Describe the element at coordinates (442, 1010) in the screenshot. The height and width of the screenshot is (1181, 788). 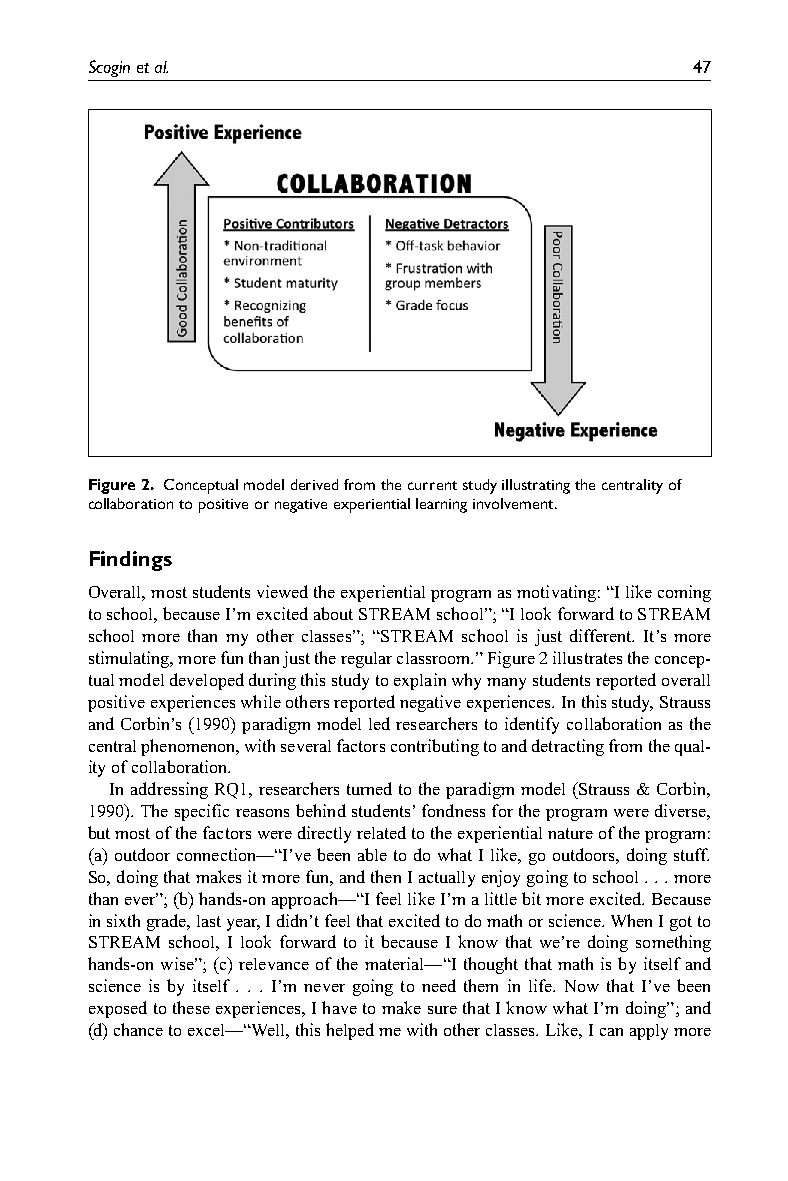
I see `sure` at that location.
